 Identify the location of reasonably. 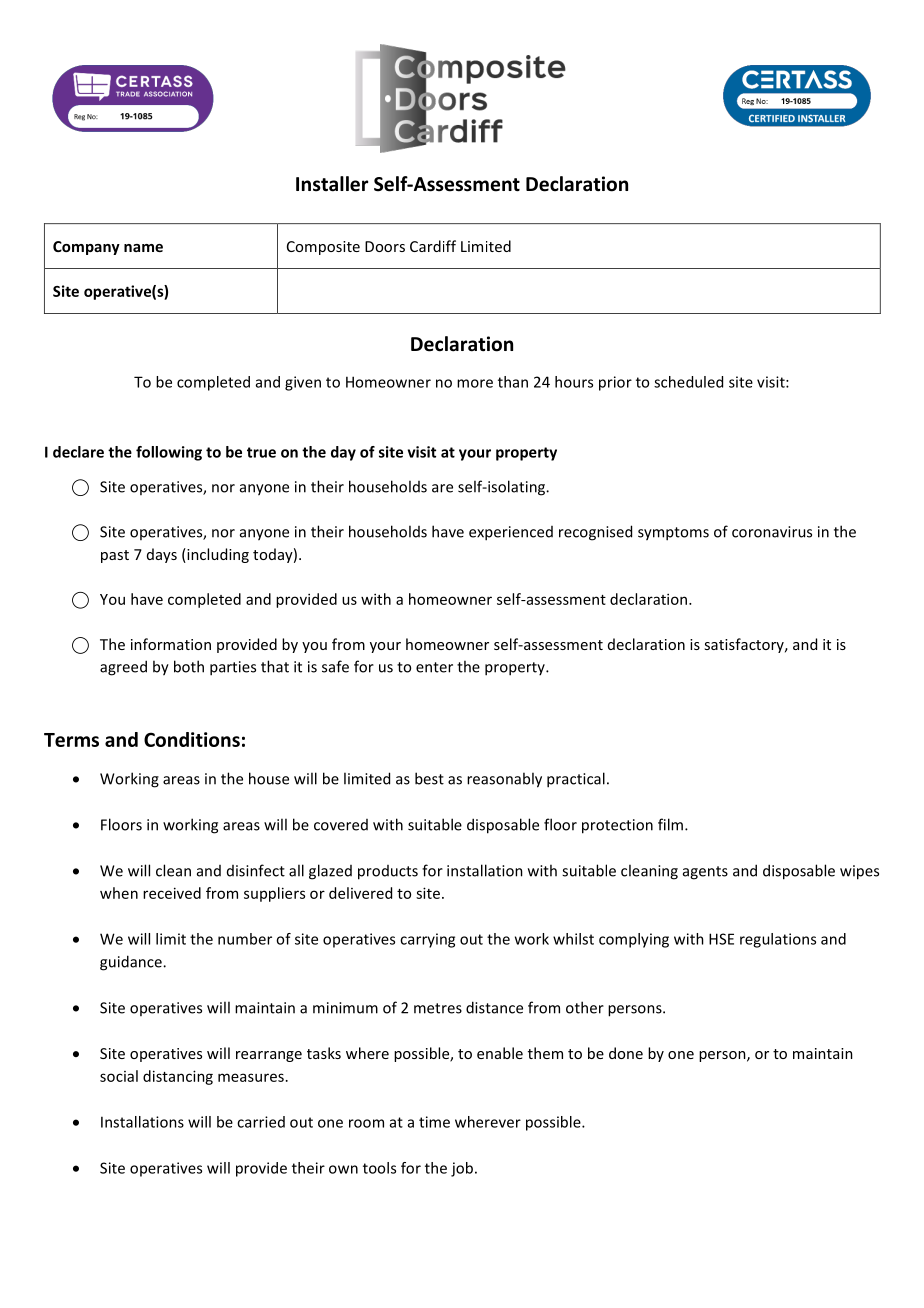
(504, 780).
